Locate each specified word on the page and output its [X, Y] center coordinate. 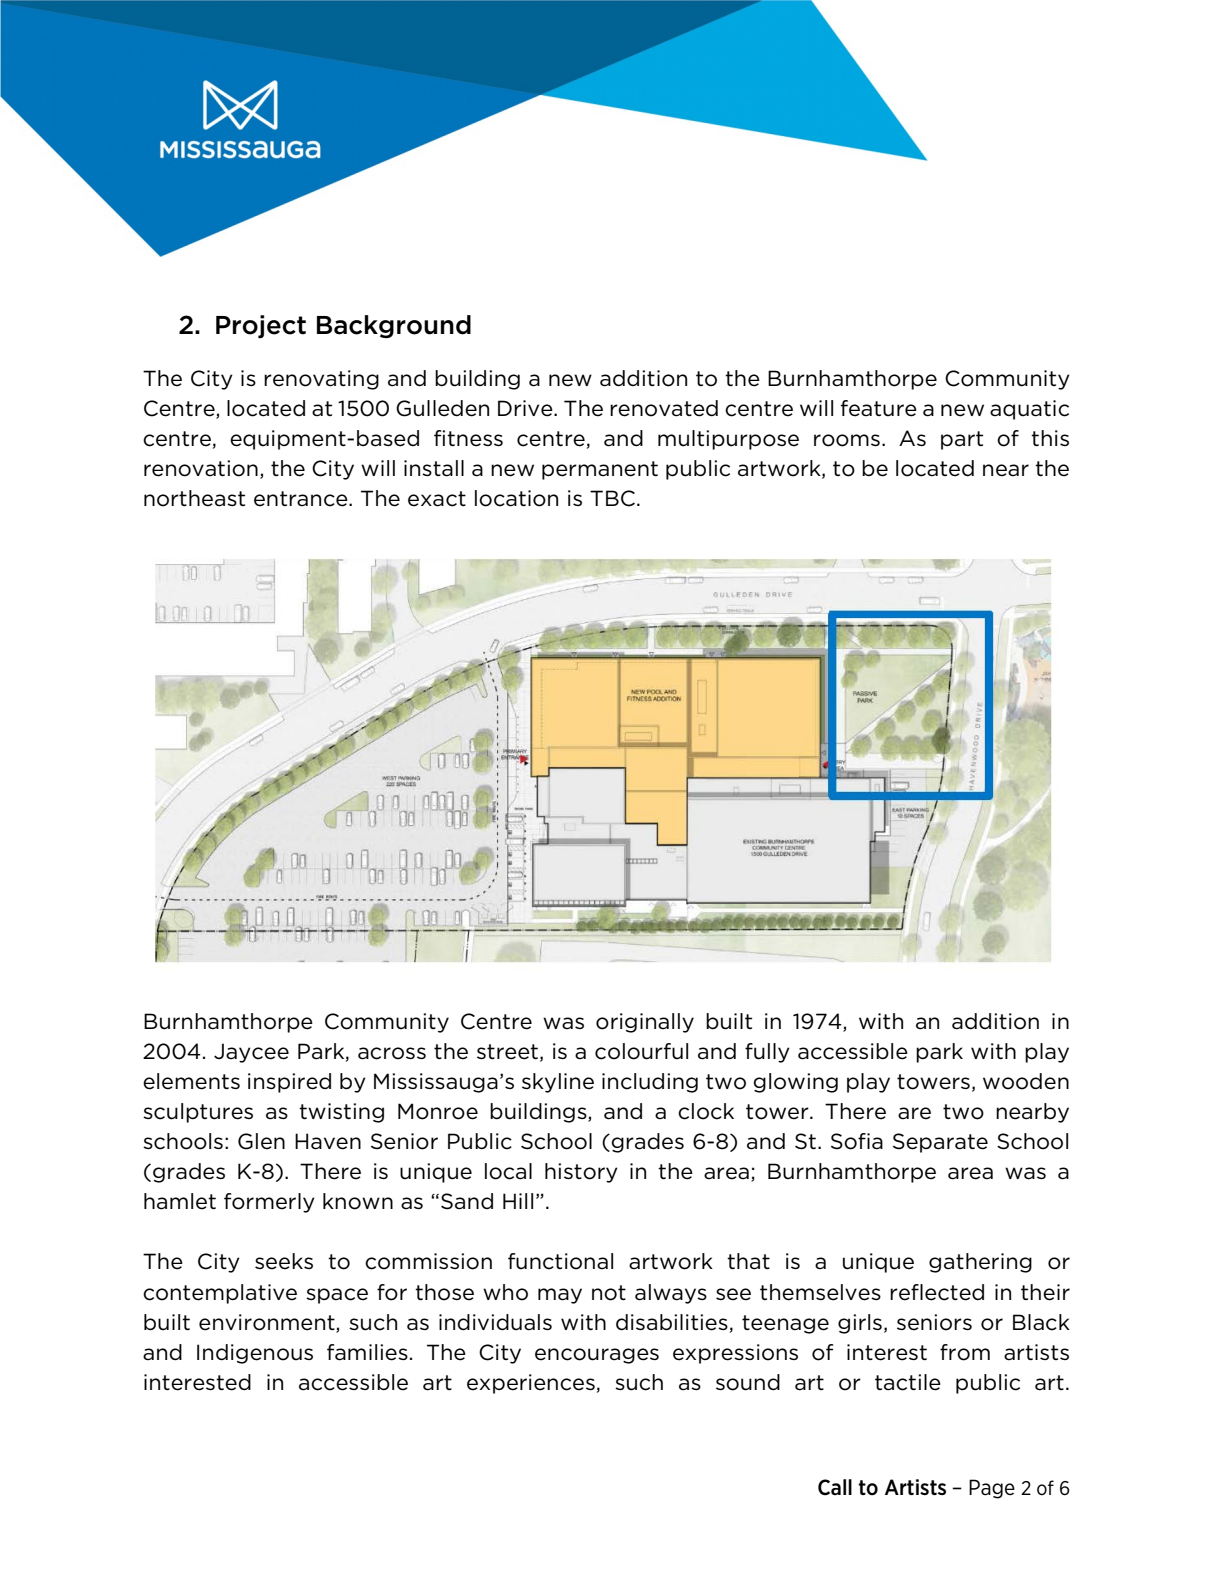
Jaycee [251, 1053]
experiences [531, 1384]
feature [879, 408]
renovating [321, 380]
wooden [1026, 1081]
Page [992, 1489]
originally [645, 1023]
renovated [664, 408]
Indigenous [255, 1354]
